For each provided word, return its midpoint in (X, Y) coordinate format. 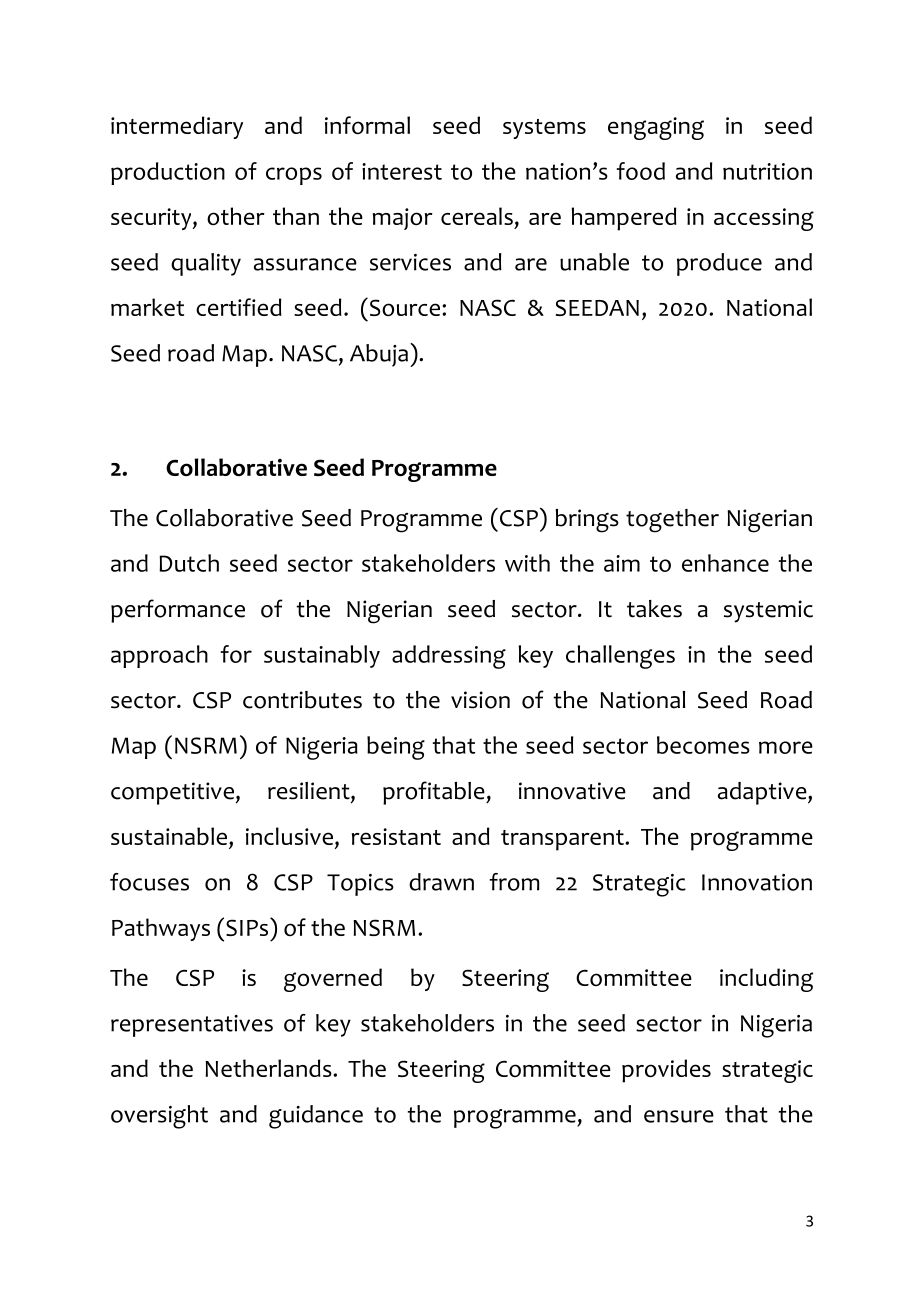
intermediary (177, 127)
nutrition (767, 171)
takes (654, 609)
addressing (449, 657)
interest (402, 171)
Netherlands (269, 1068)
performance (178, 611)
